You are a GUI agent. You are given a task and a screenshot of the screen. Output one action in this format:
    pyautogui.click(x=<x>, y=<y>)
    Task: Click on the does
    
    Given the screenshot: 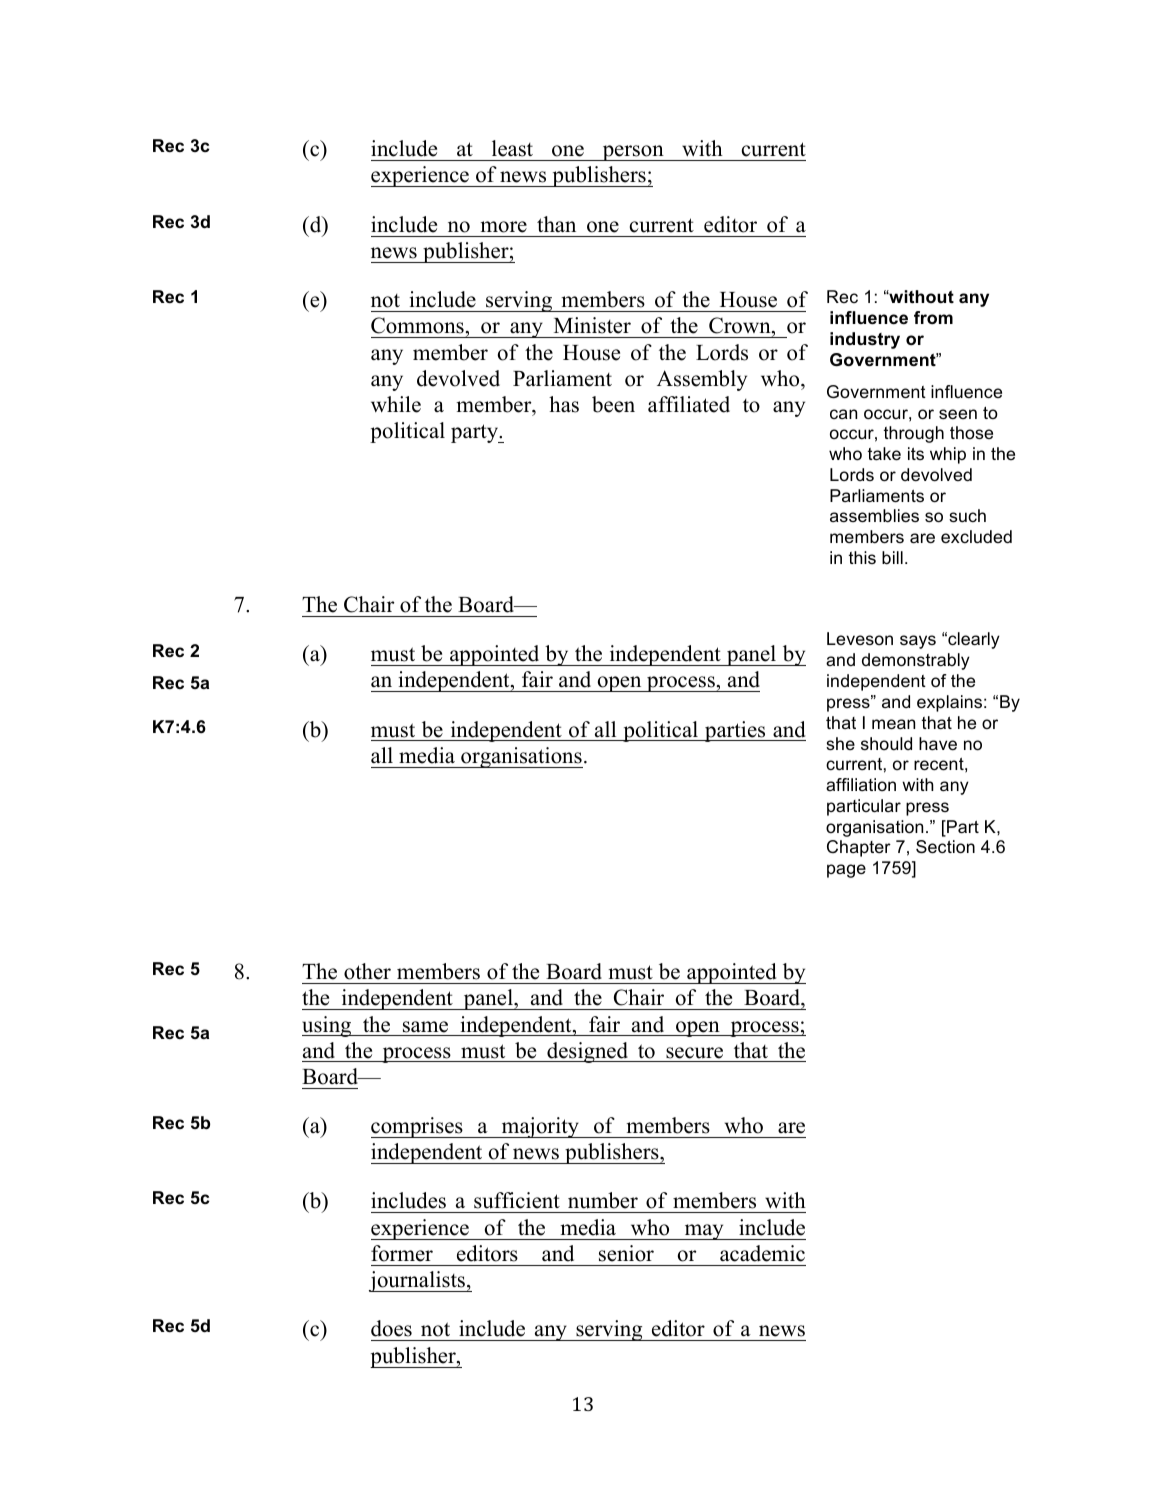 What is the action you would take?
    pyautogui.click(x=391, y=1328)
